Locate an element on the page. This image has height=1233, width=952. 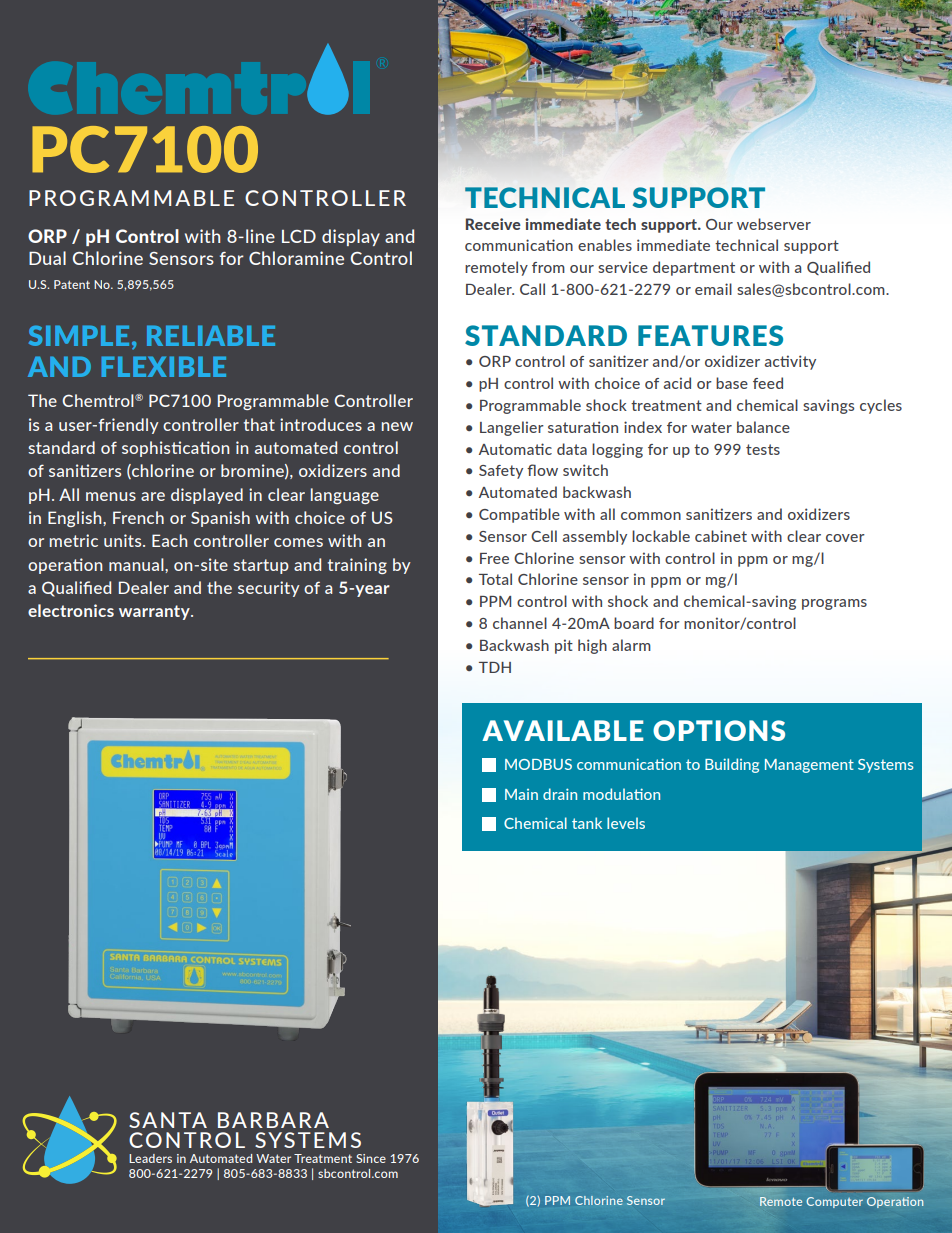
Patent is located at coordinates (72, 284).
